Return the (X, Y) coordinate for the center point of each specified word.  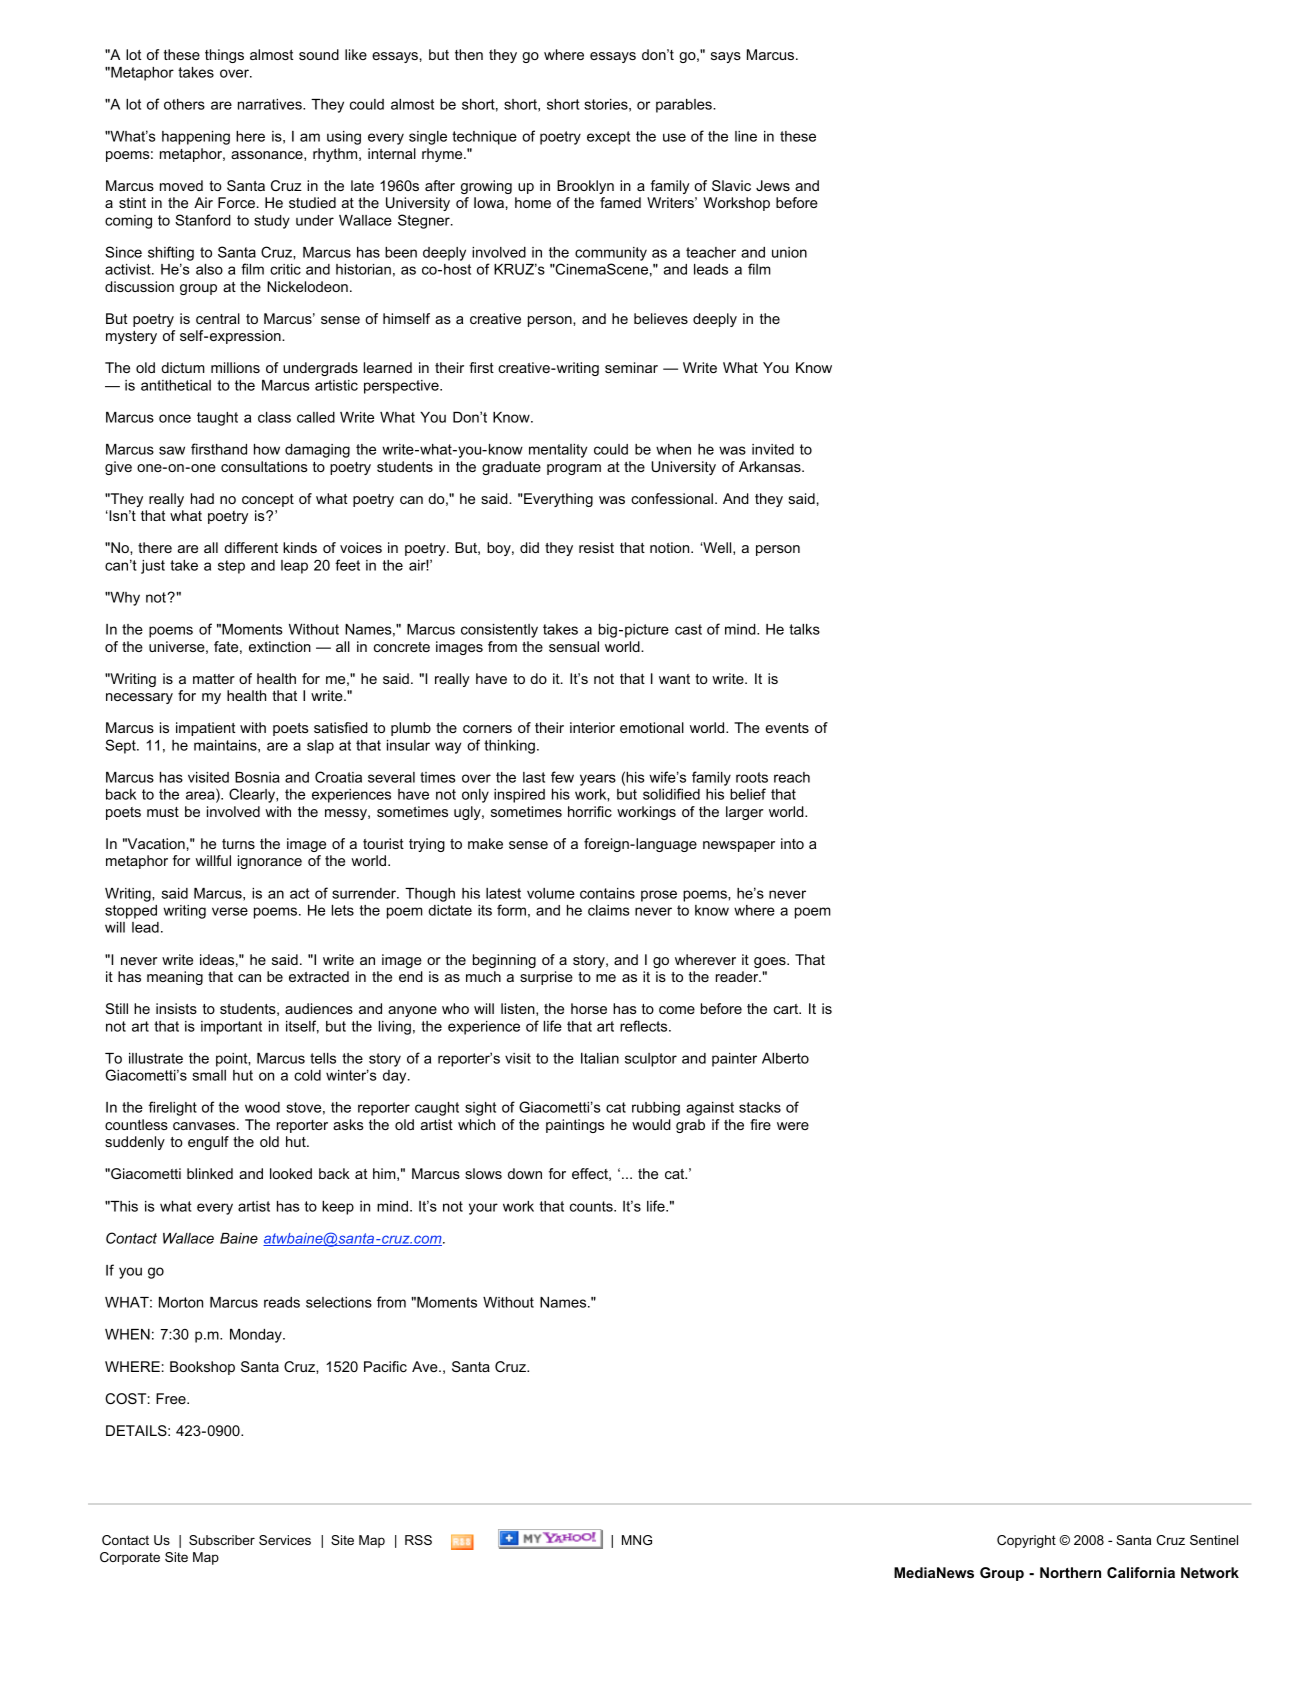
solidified (671, 794)
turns (238, 844)
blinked (210, 1173)
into (792, 843)
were (793, 1126)
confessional (672, 498)
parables (685, 106)
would (651, 1124)
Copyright (1026, 1541)
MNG (637, 1540)
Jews (773, 185)
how (267, 449)
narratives (271, 104)
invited (773, 449)
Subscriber (222, 1540)
